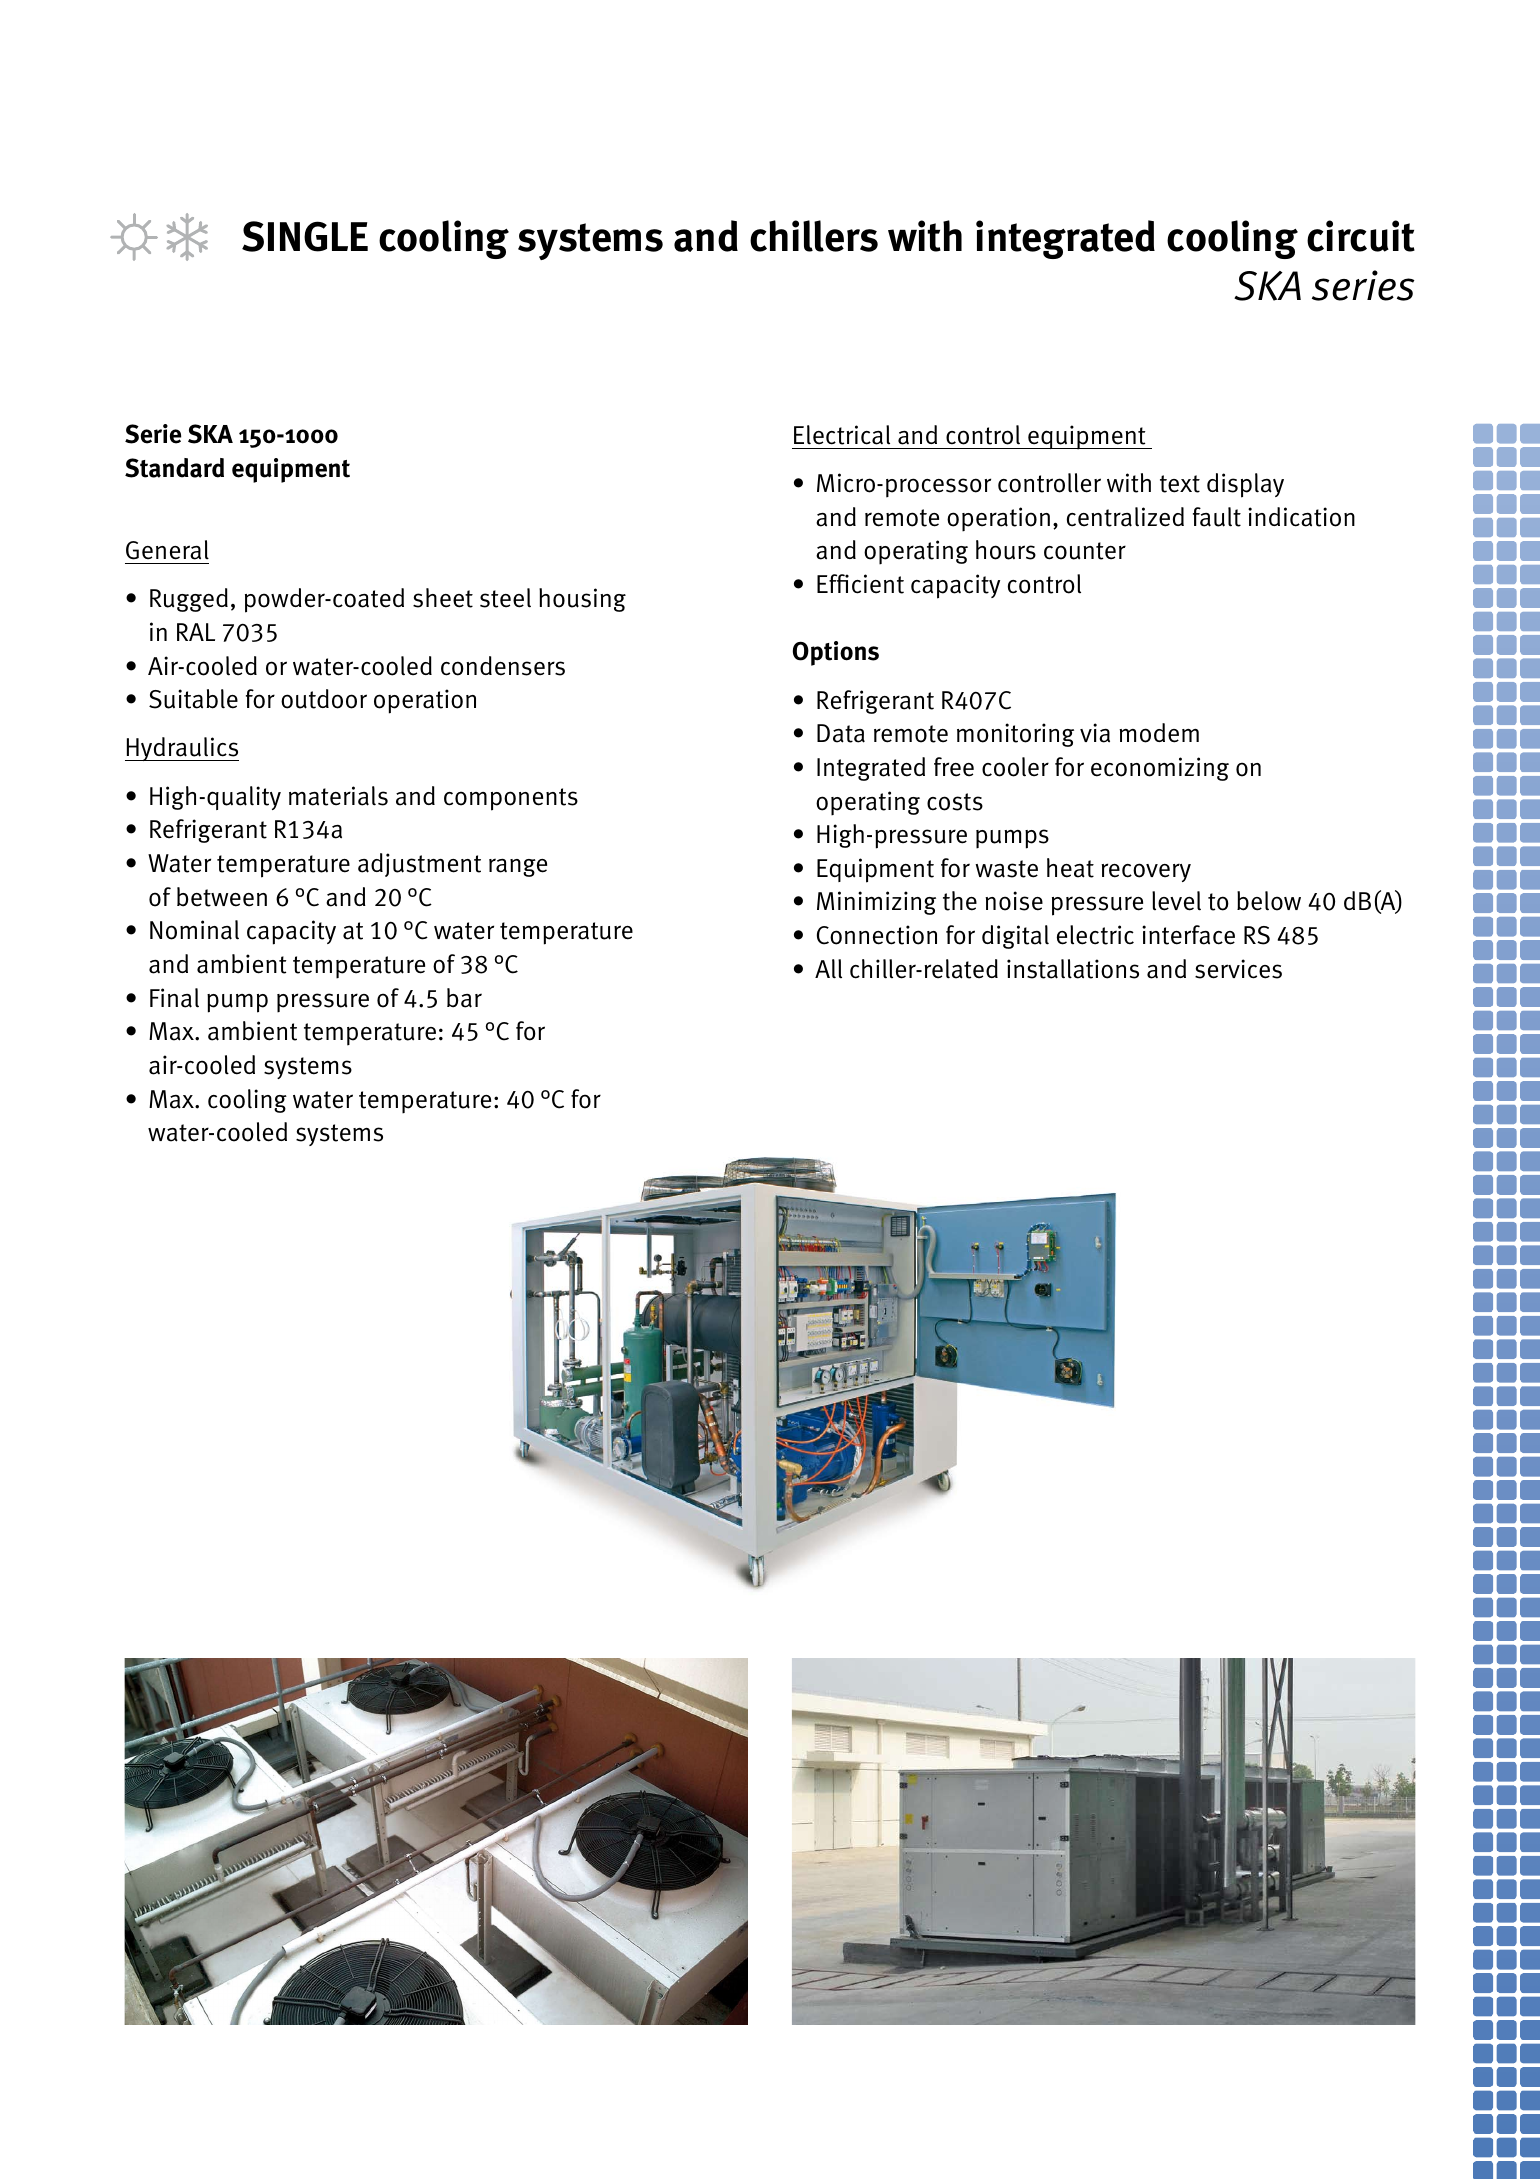 This screenshot has width=1540, height=2179. What do you see at coordinates (836, 653) in the screenshot?
I see `Options` at bounding box center [836, 653].
